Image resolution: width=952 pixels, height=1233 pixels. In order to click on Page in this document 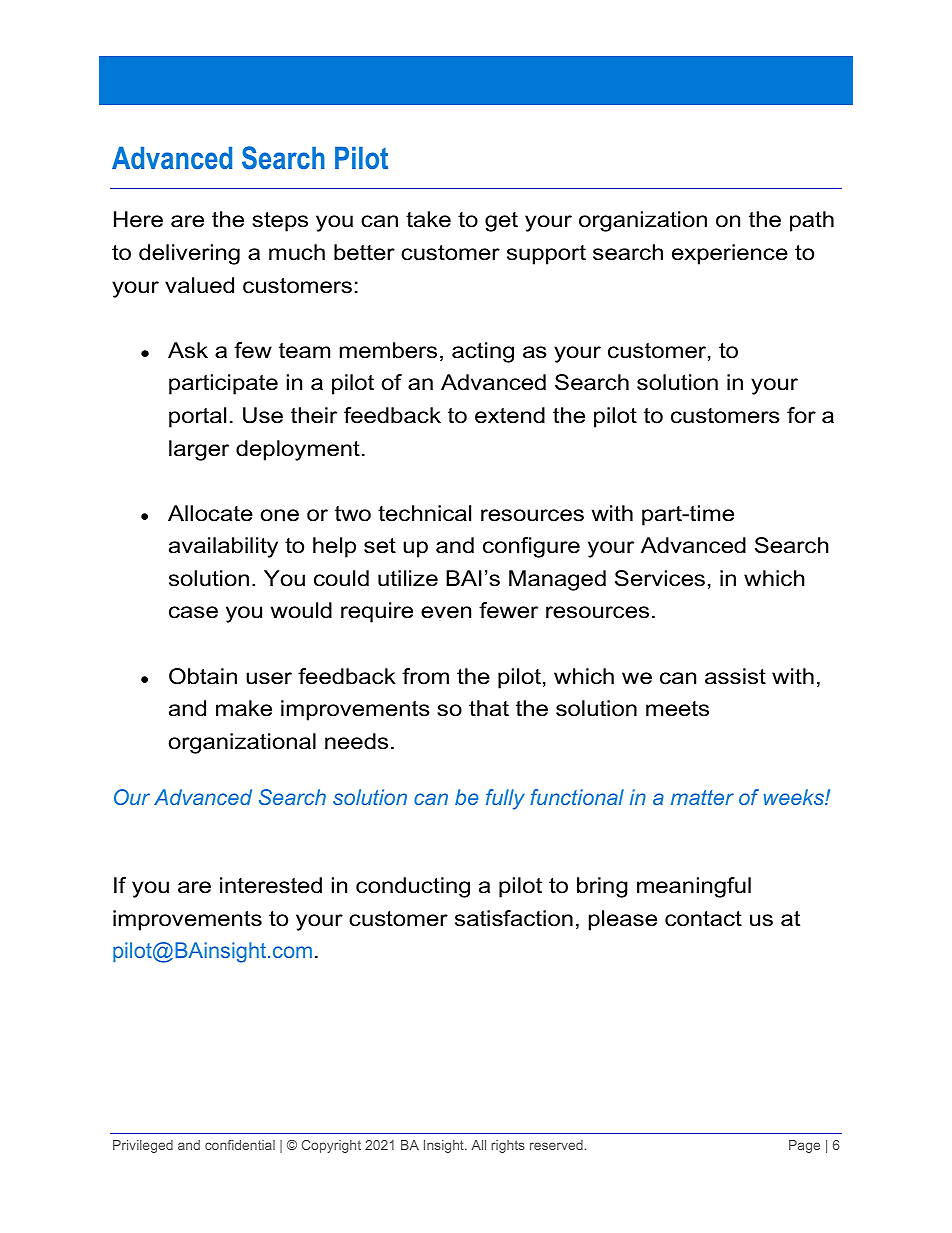, I will do `click(804, 1146)`.
